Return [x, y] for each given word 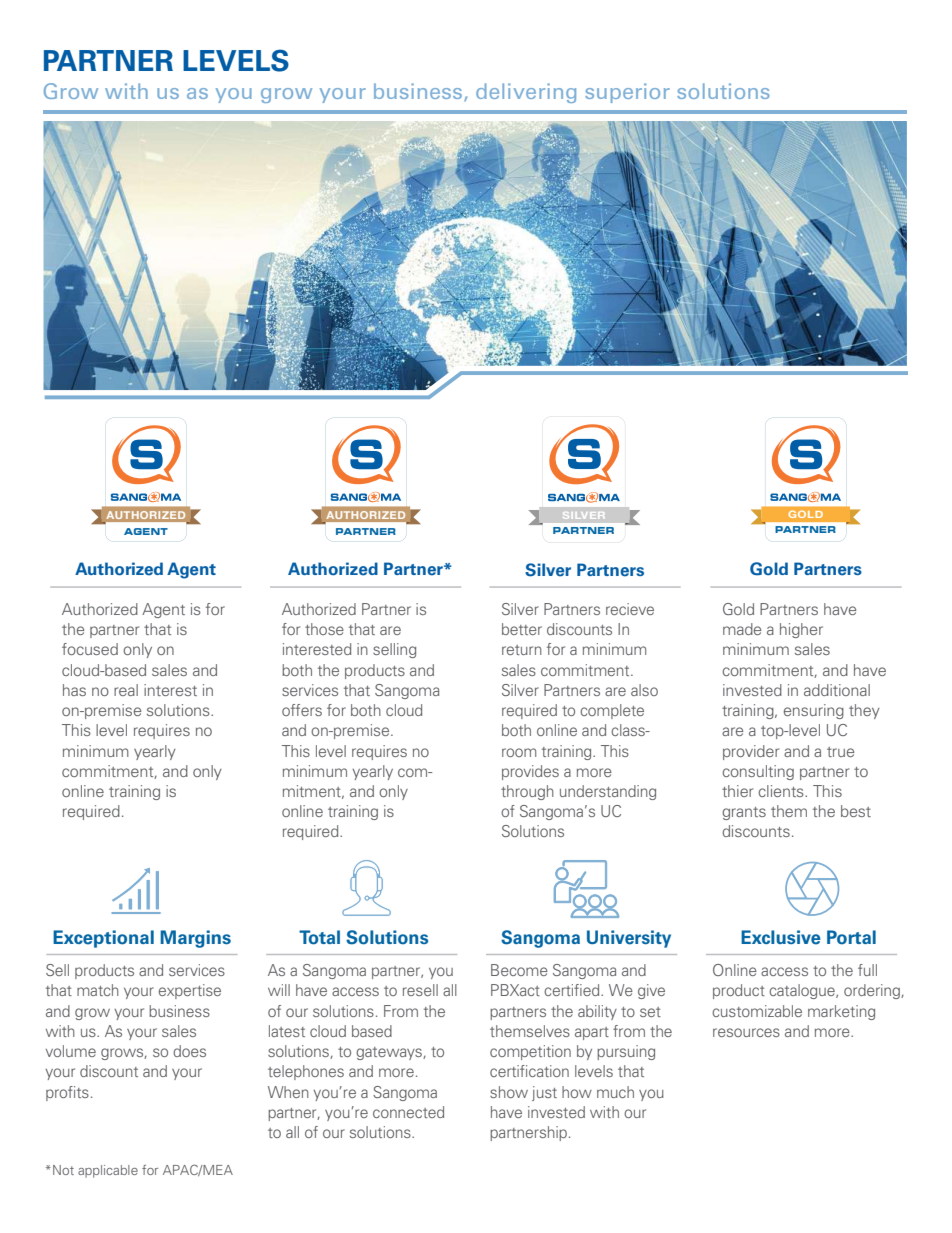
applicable [108, 1171]
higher [801, 630]
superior [627, 93]
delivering [526, 93]
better [522, 629]
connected [408, 1112]
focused [90, 649]
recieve [630, 609]
